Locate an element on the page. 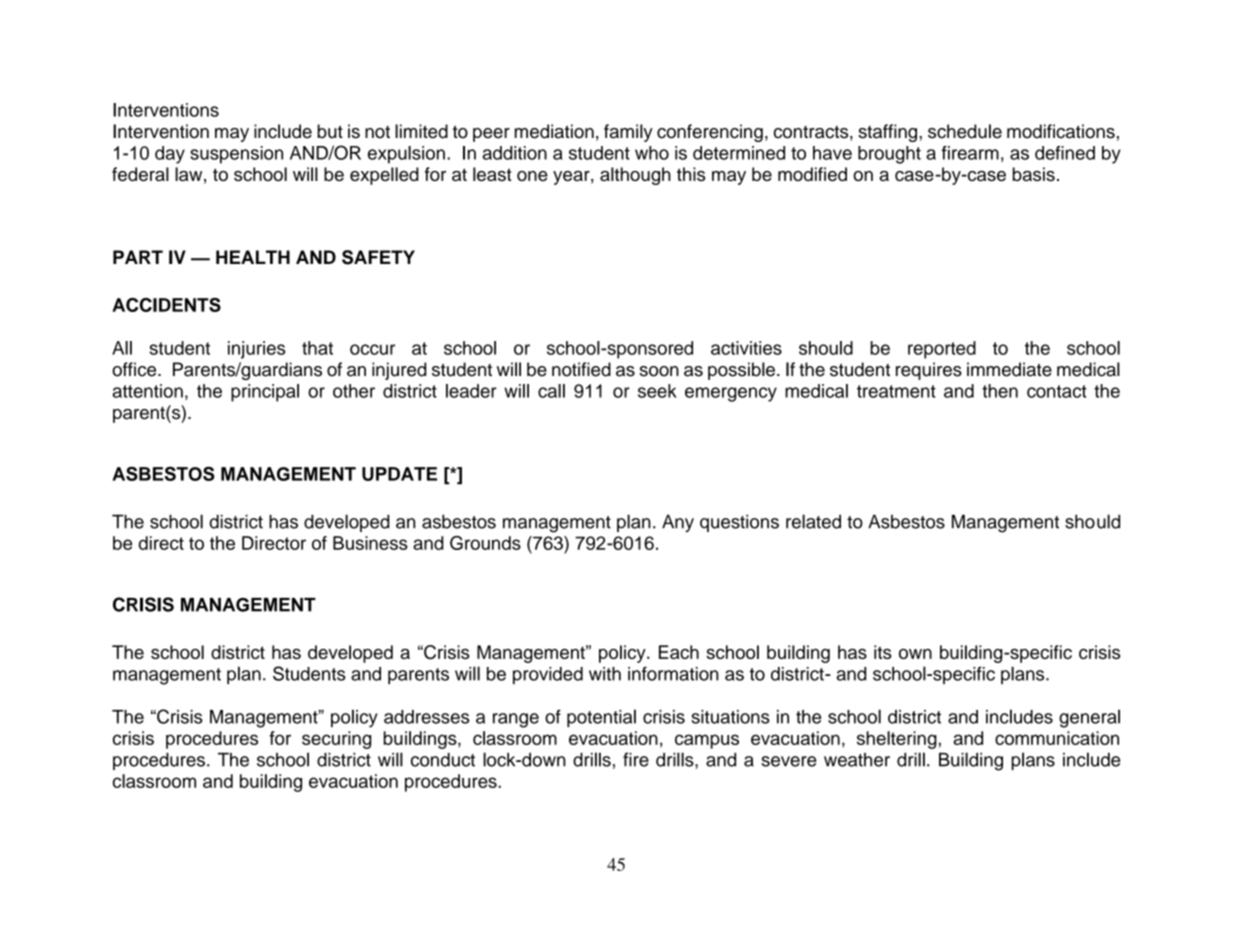 This image has width=1233, height=952. ACCIDENTS is located at coordinates (166, 305).
